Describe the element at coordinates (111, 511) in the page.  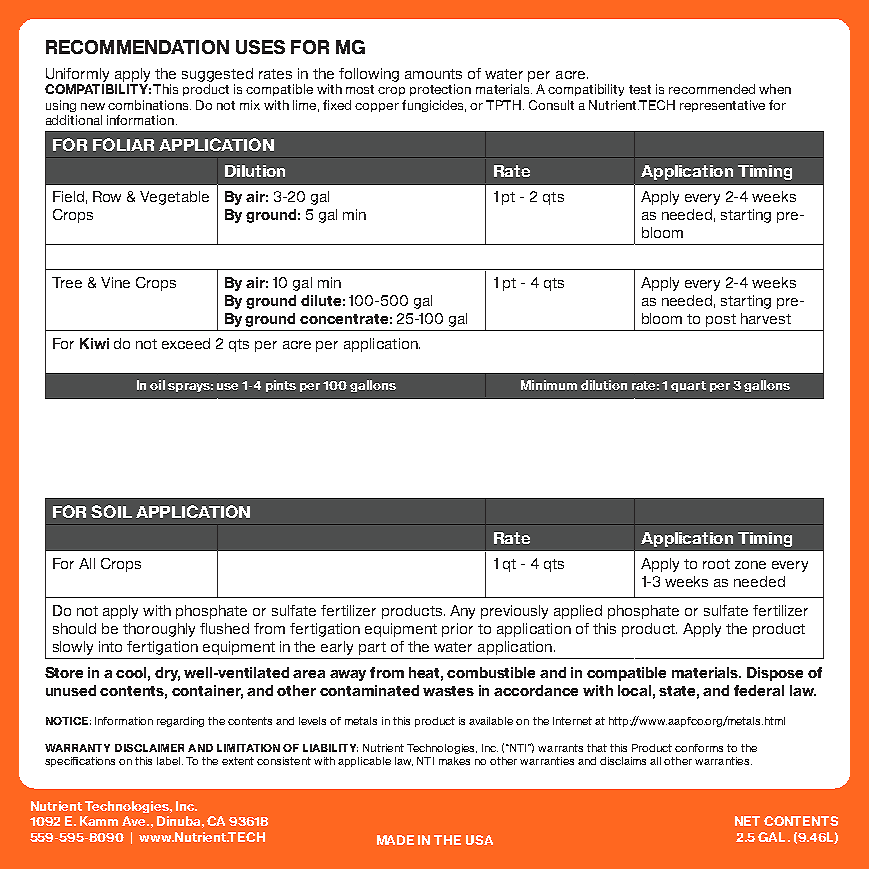
I see `SOIL` at that location.
